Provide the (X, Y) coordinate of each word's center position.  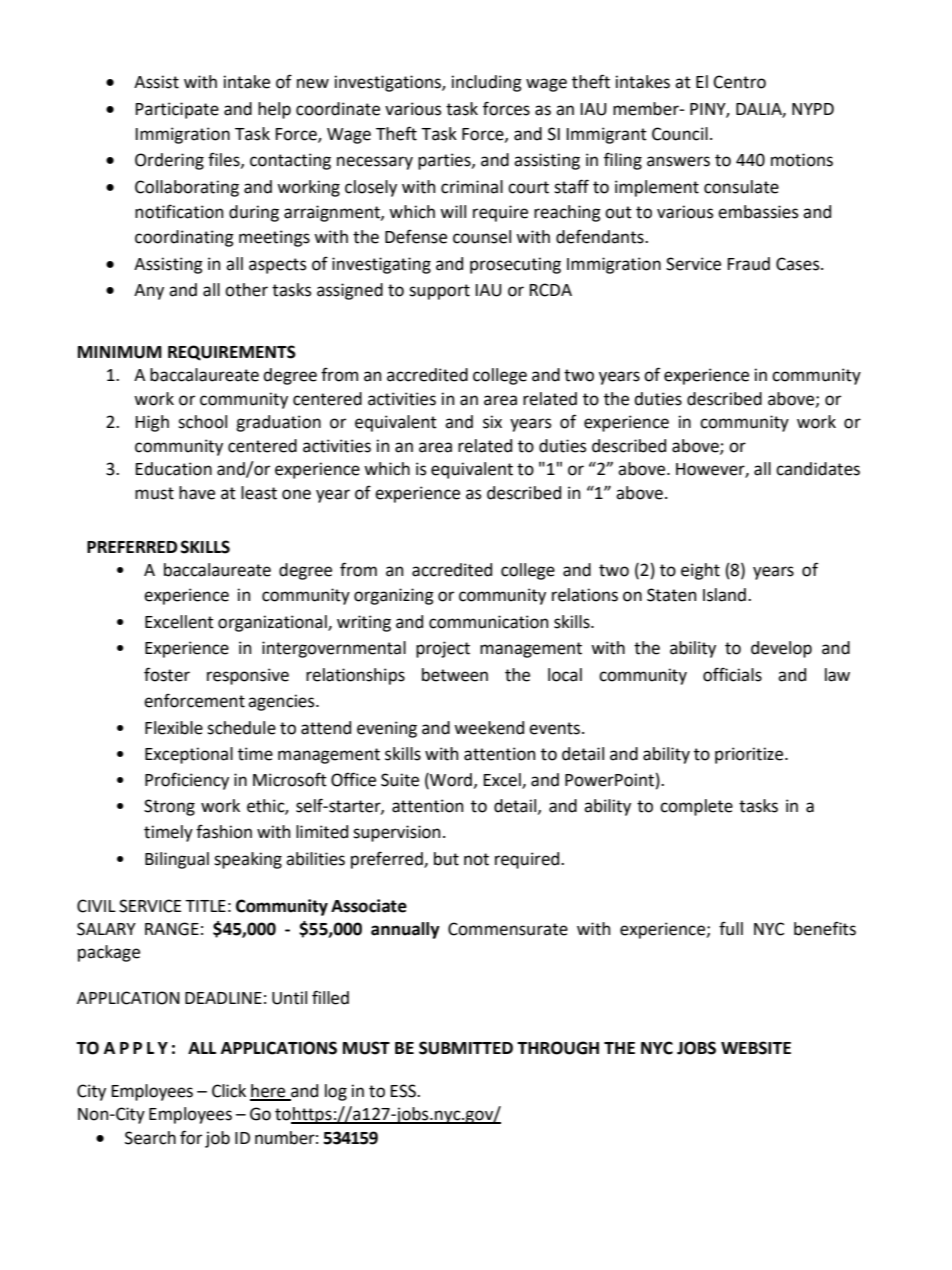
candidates (818, 469)
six (492, 422)
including (487, 83)
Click (229, 1091)
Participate (177, 110)
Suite (400, 780)
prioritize (750, 755)
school (202, 422)
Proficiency (187, 781)
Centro (739, 82)
